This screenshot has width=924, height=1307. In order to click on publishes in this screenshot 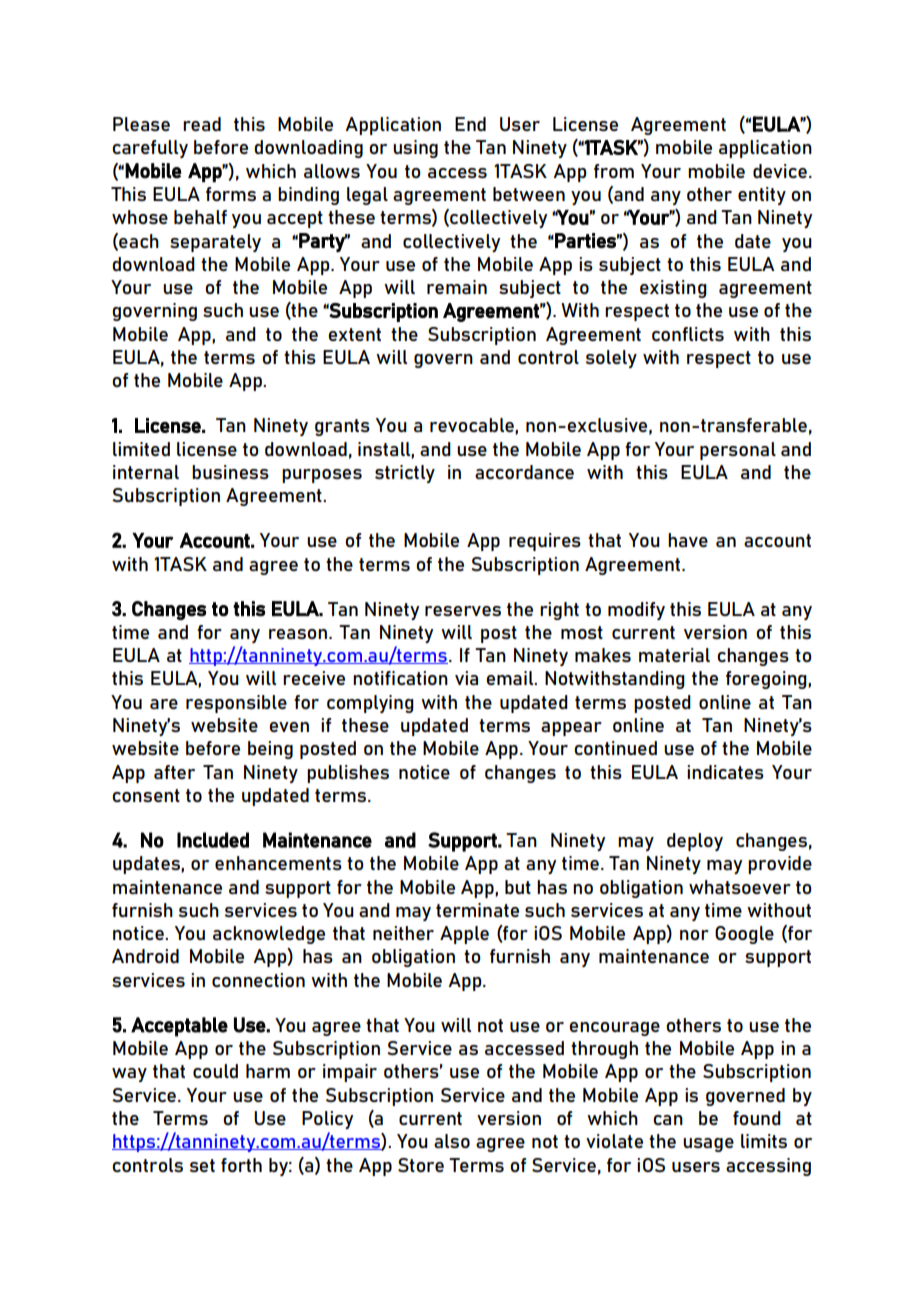, I will do `click(348, 774)`.
